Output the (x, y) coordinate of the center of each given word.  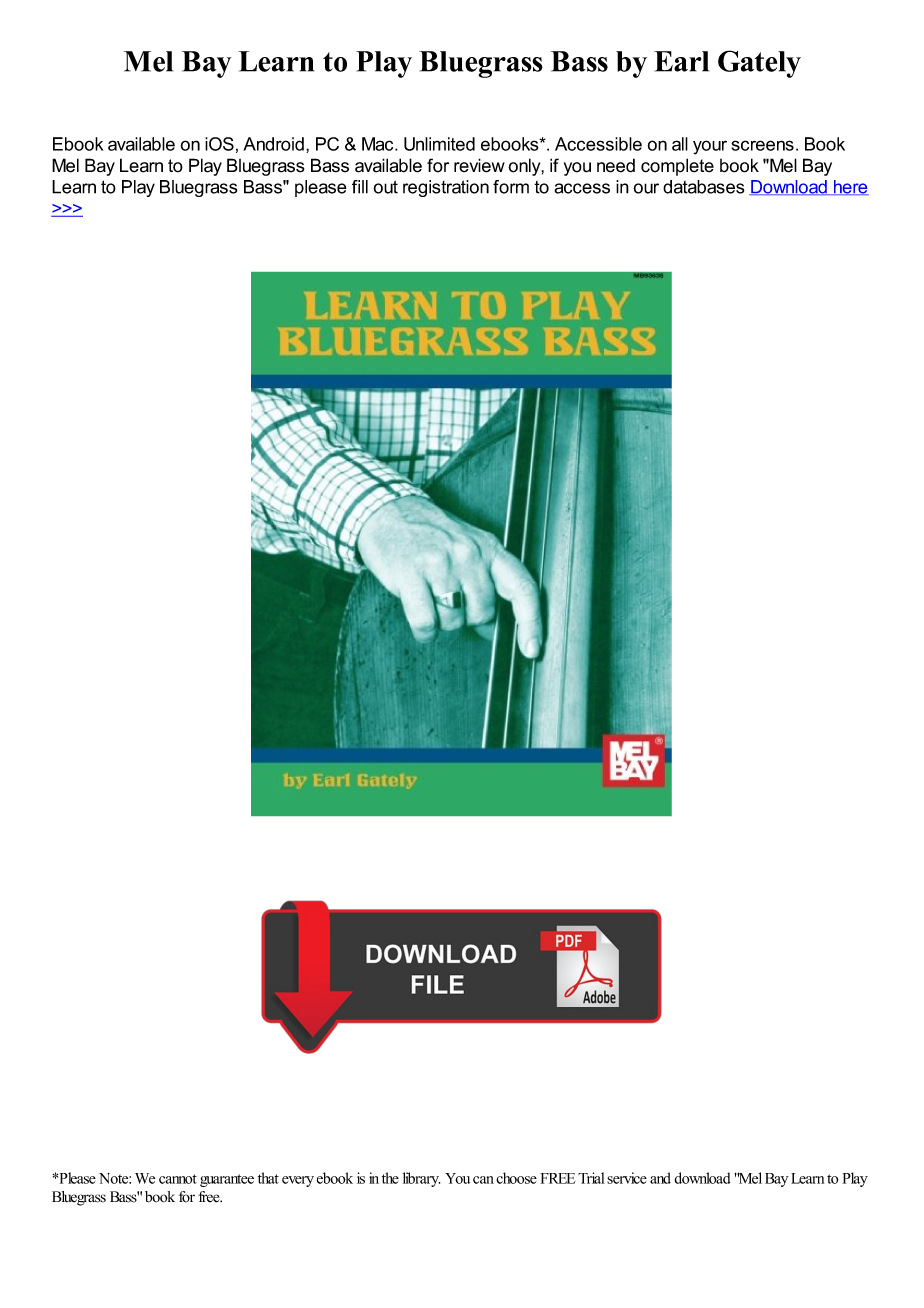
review (479, 165)
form (511, 187)
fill (360, 187)
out (385, 187)
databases (704, 187)
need (616, 165)
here (850, 187)
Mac (379, 144)
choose (516, 1178)
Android (273, 144)
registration (446, 188)
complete (677, 167)
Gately (759, 64)
